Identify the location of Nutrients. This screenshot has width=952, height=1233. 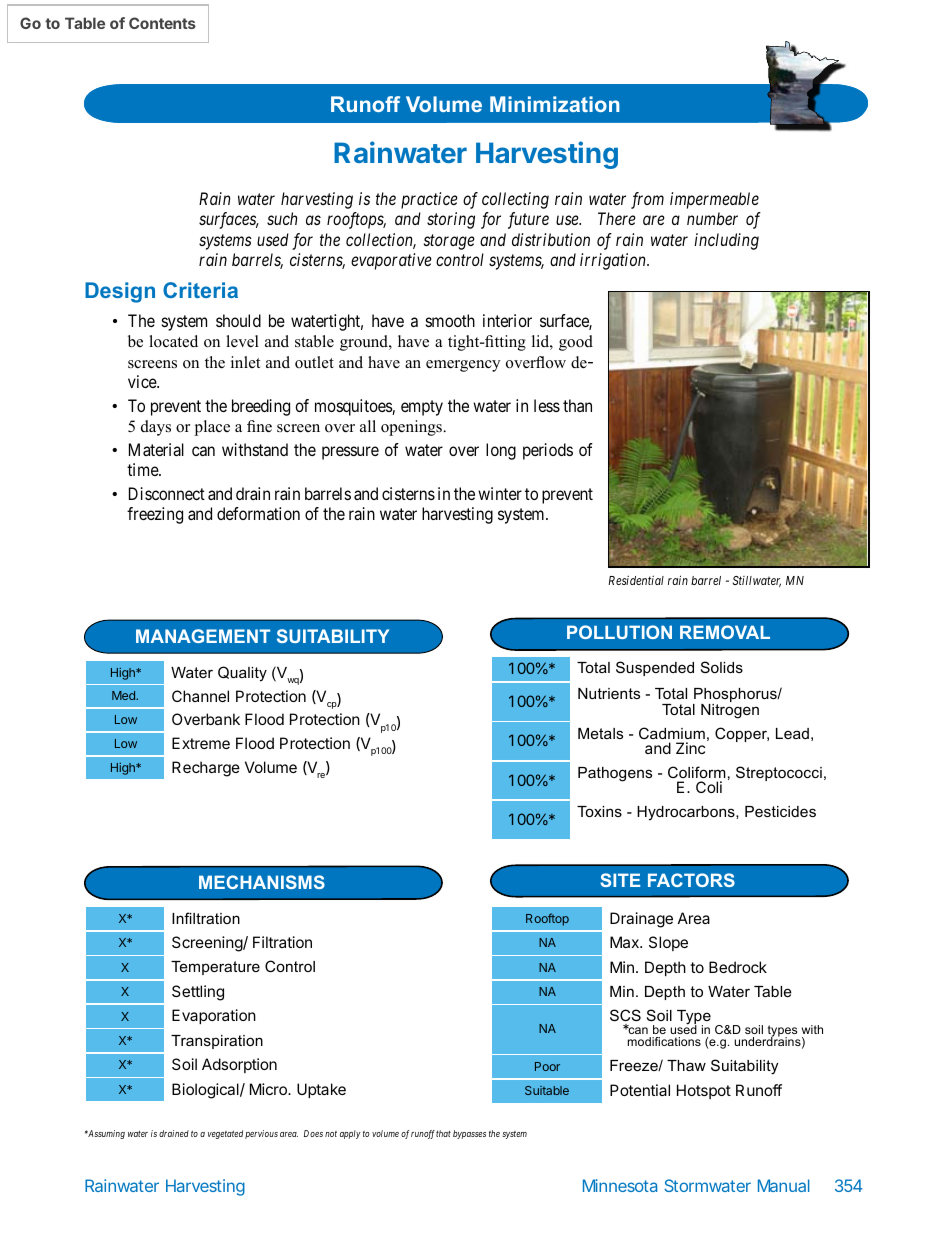
(609, 693).
